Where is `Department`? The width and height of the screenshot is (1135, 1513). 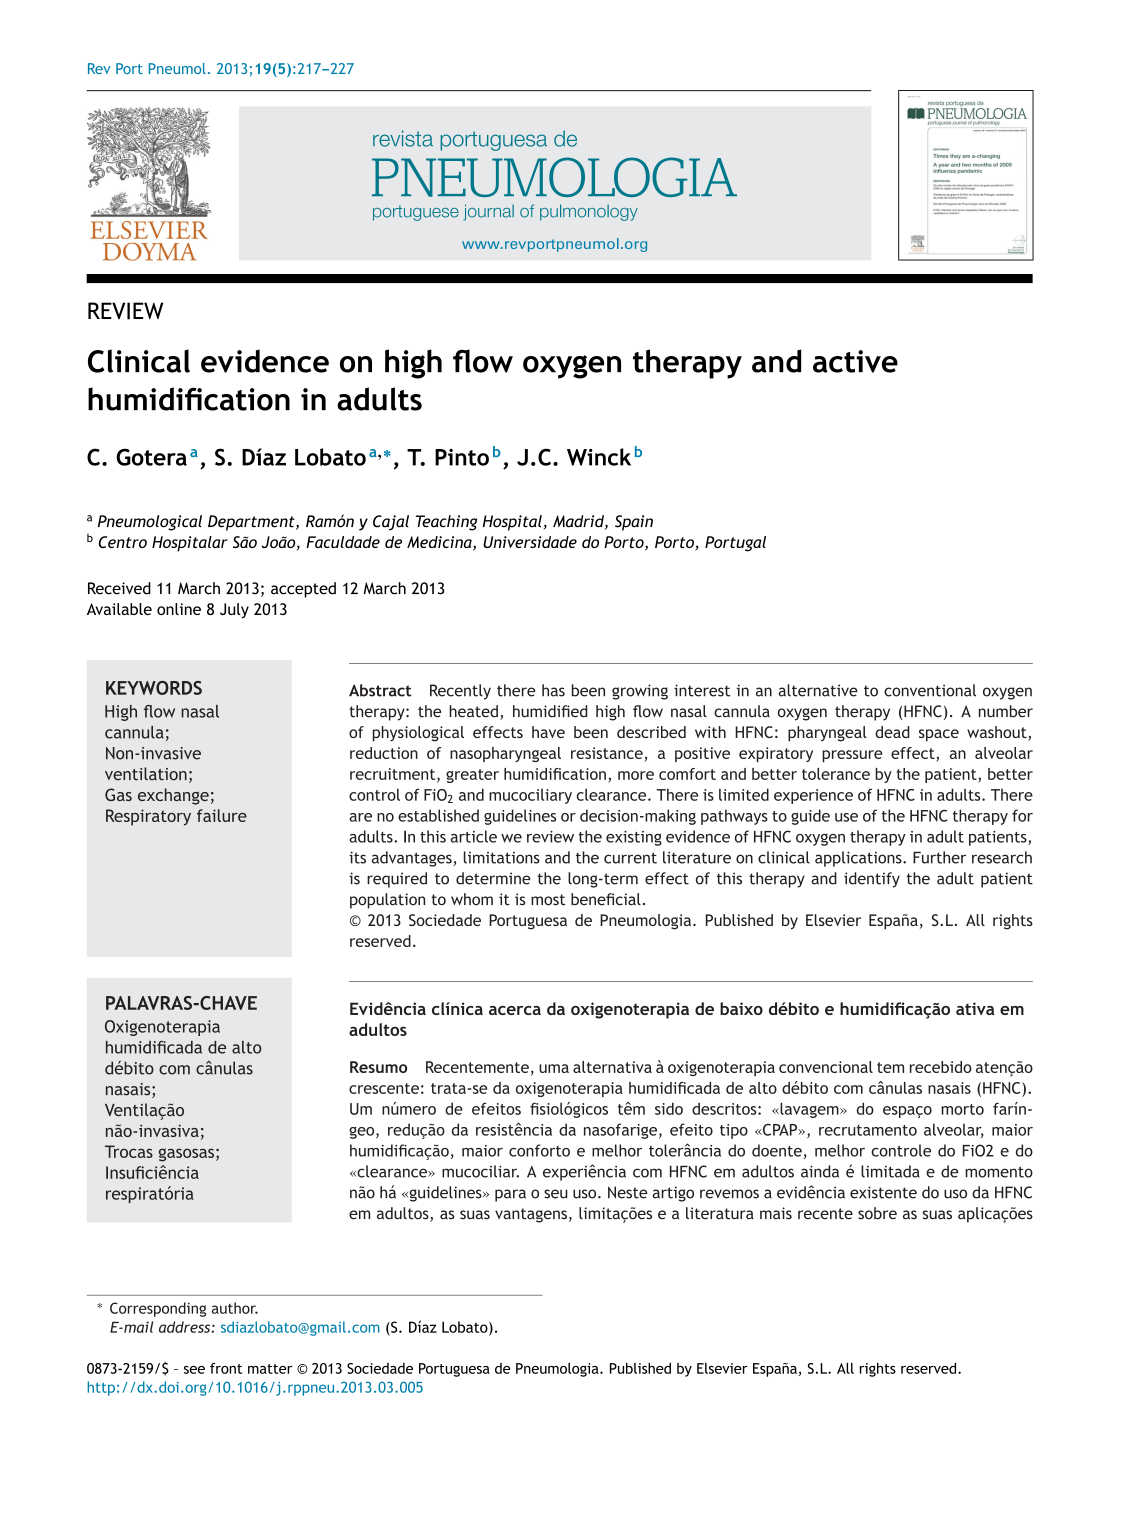 Department is located at coordinates (252, 523).
